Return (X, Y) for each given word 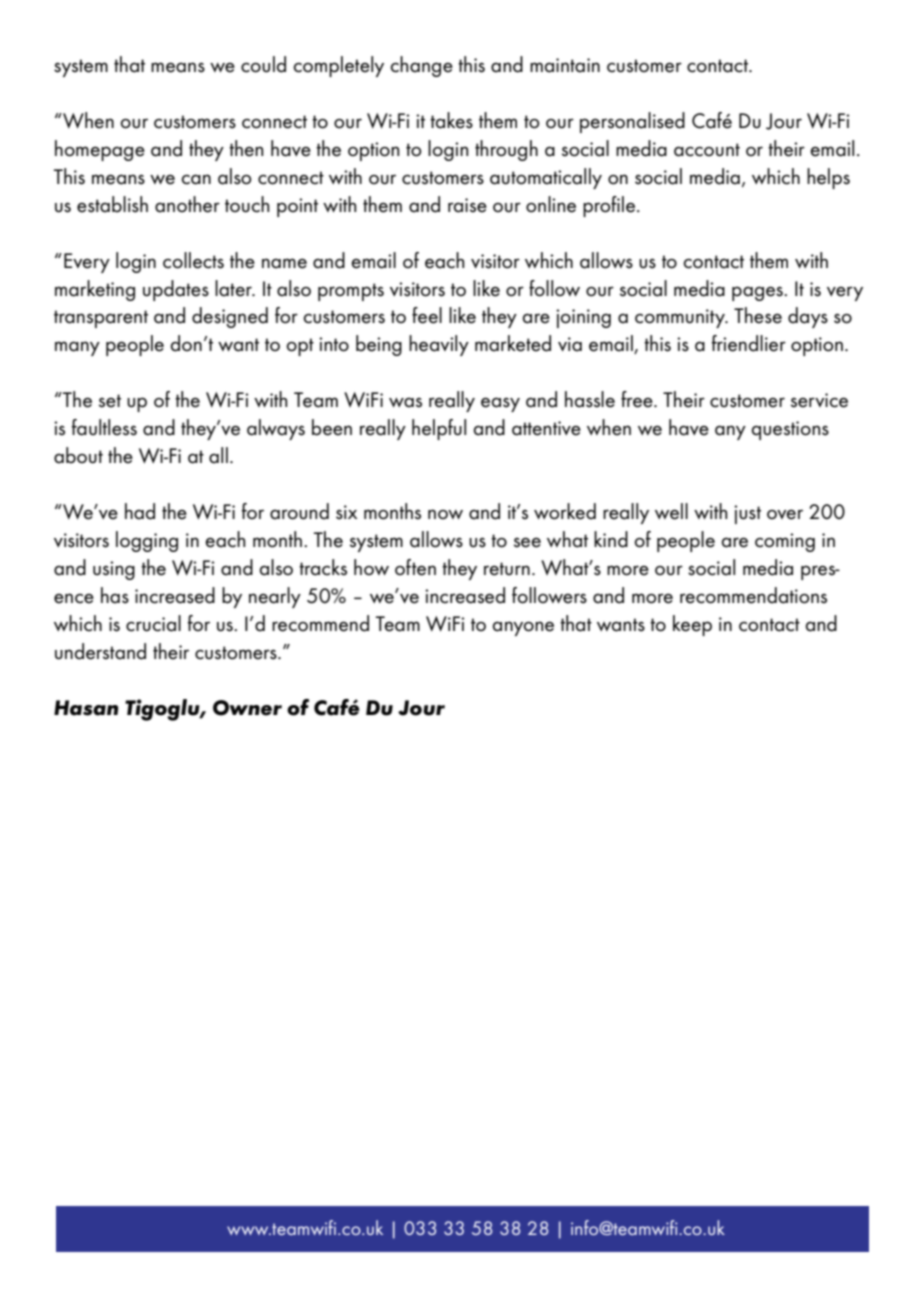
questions (790, 430)
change (421, 66)
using (114, 570)
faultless (104, 427)
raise (467, 205)
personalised (632, 122)
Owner (247, 708)
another (187, 204)
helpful (439, 429)
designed (230, 317)
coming (785, 542)
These (758, 315)
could (263, 64)
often (415, 567)
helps (828, 178)
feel (427, 315)
